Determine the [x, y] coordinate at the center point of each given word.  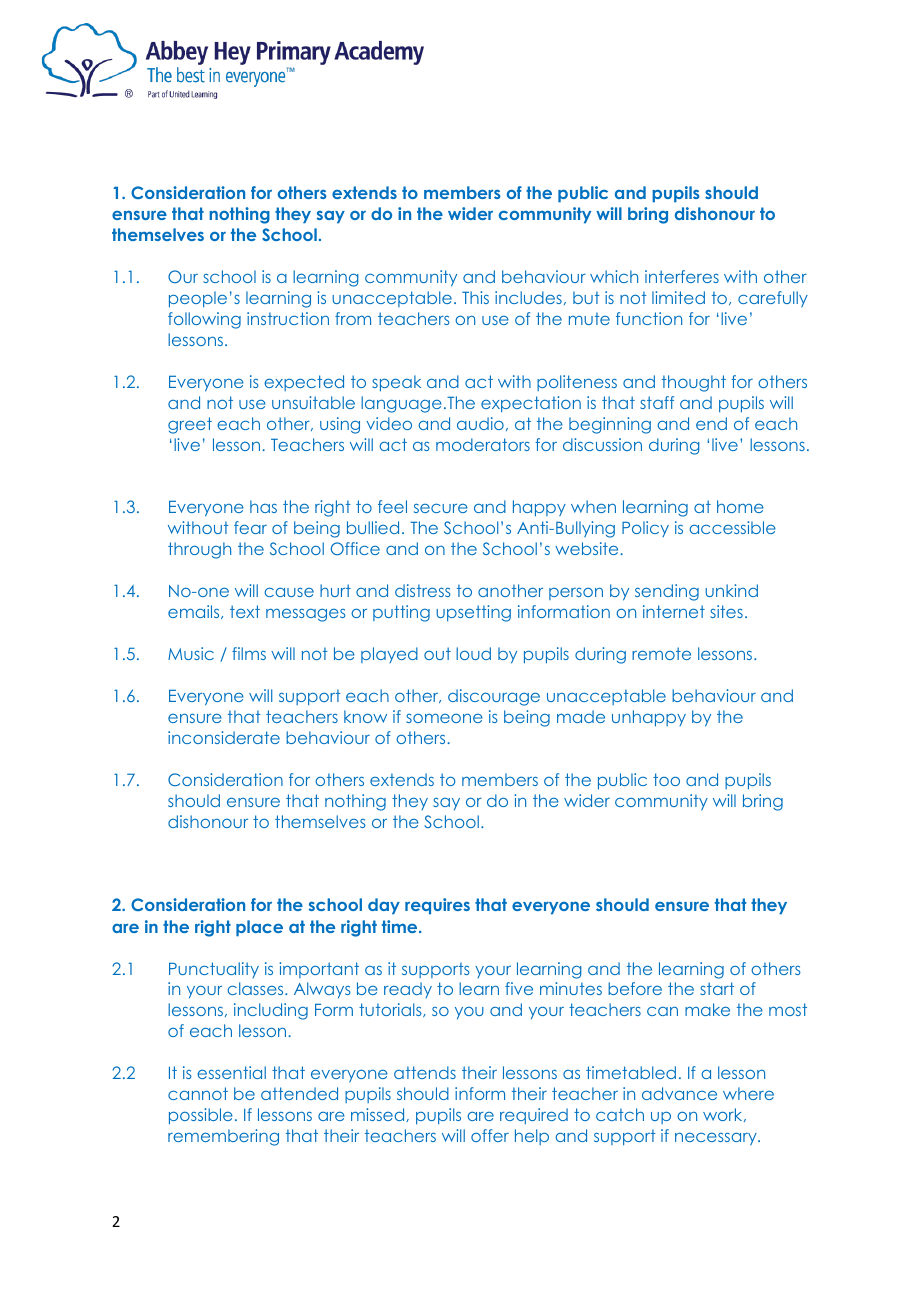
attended [299, 1093]
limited [678, 297]
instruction [288, 318]
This [475, 297]
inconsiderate [224, 737]
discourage [494, 697]
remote [661, 653]
